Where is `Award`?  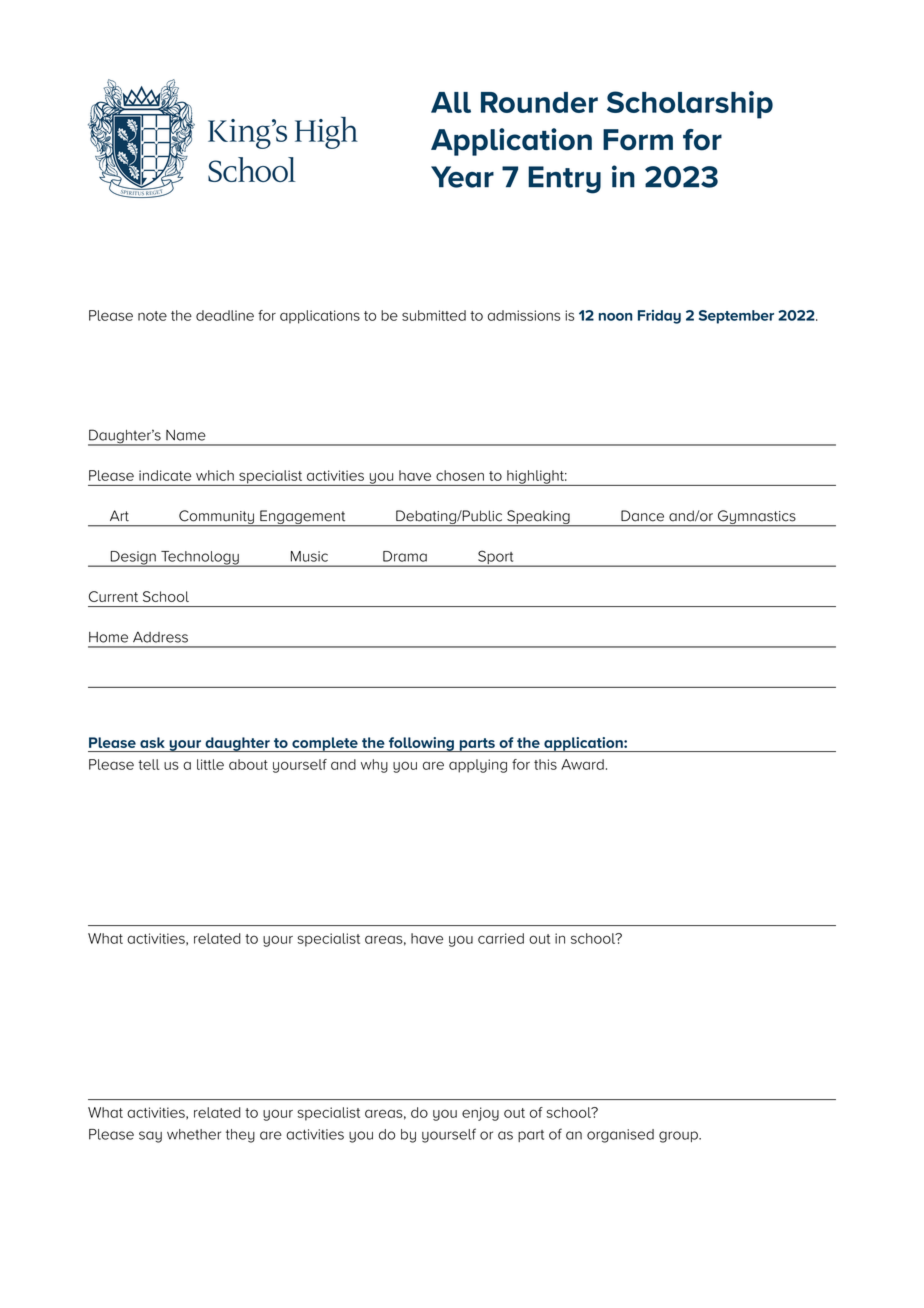 Award is located at coordinates (582, 764).
